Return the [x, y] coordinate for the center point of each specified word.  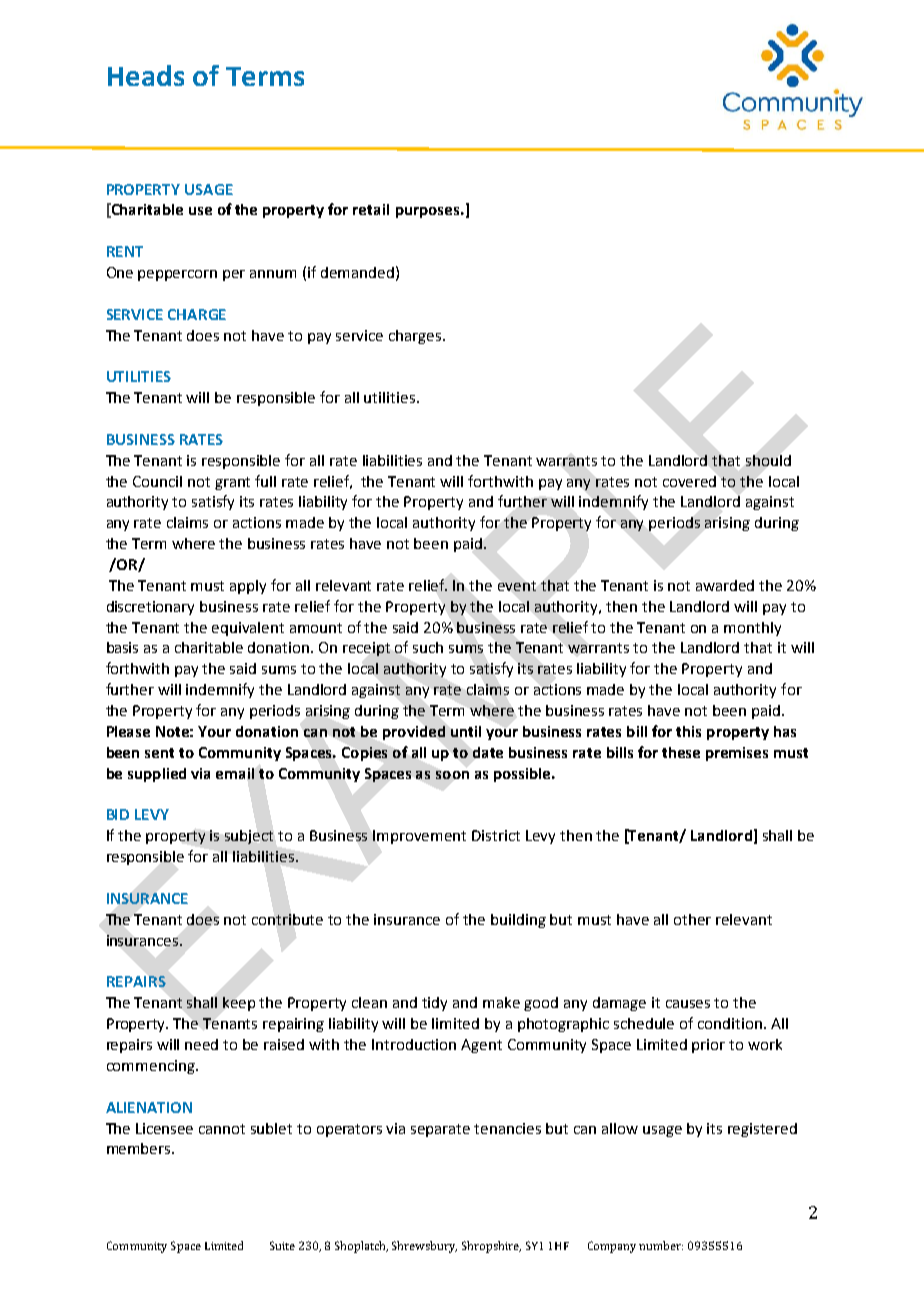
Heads [146, 75]
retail [371, 209]
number [661, 1245]
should [768, 460]
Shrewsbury [424, 1247]
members [140, 1148]
